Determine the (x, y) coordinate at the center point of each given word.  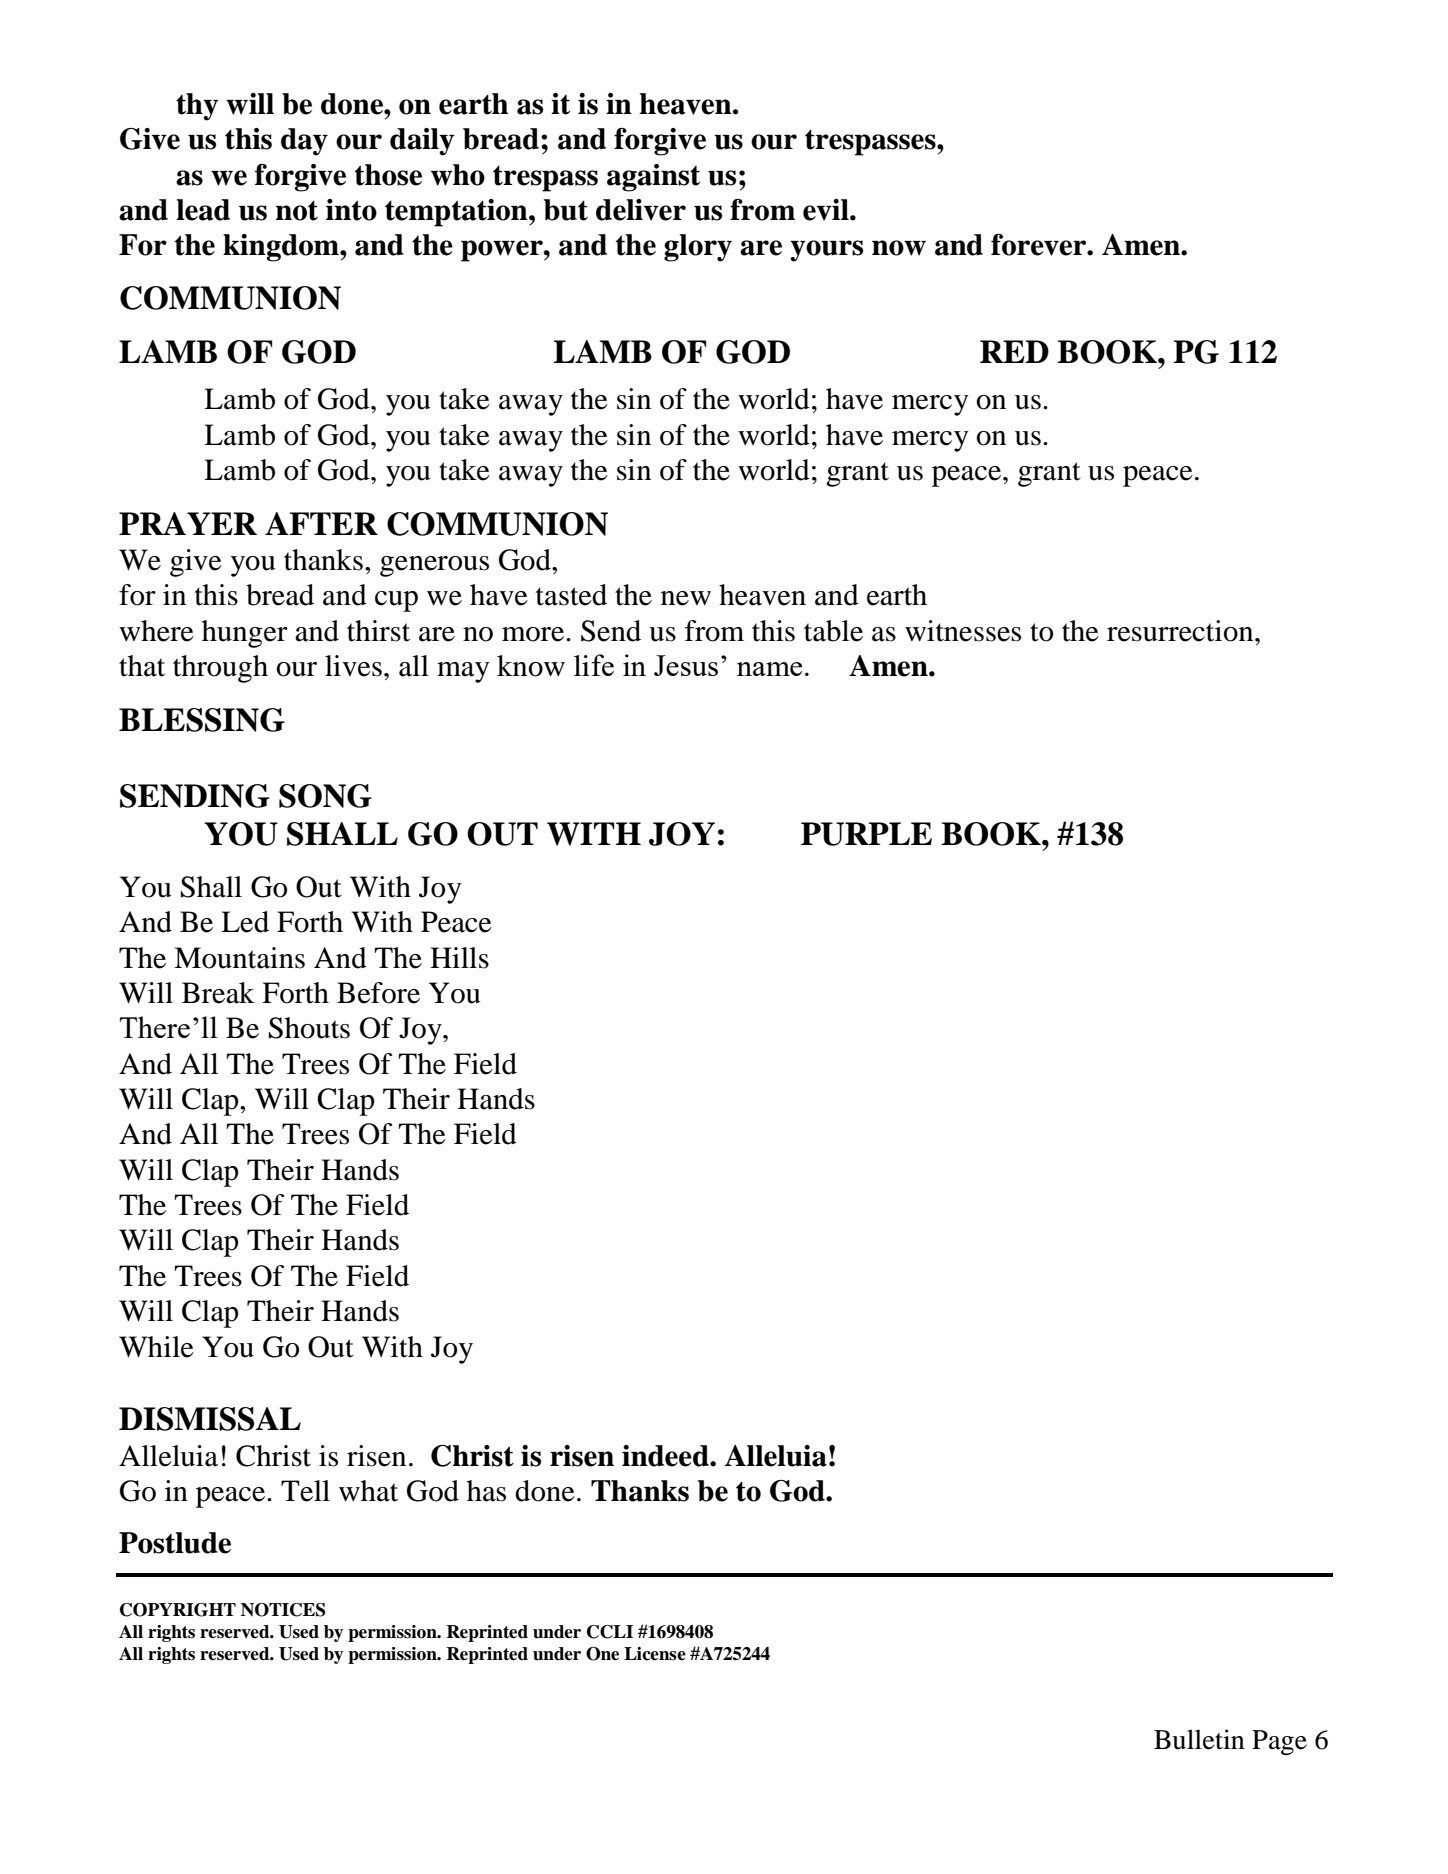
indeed (666, 1456)
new (686, 598)
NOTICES (283, 1610)
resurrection (1181, 631)
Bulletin (1199, 1739)
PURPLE (866, 834)
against (653, 178)
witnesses (963, 631)
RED (1014, 351)
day (304, 142)
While (156, 1347)
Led (245, 922)
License (655, 1654)
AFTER (321, 523)
